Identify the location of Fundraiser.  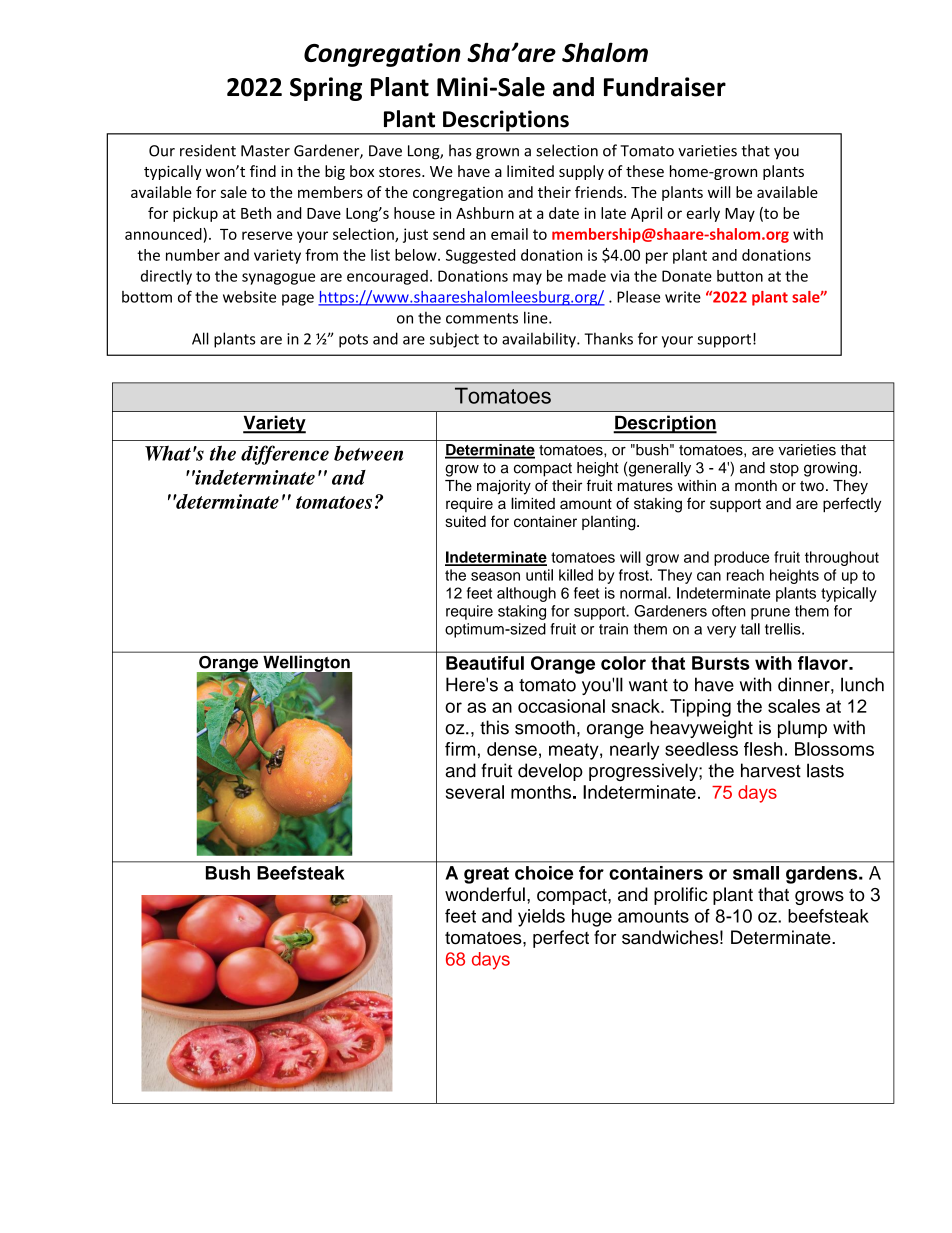
(665, 87).
